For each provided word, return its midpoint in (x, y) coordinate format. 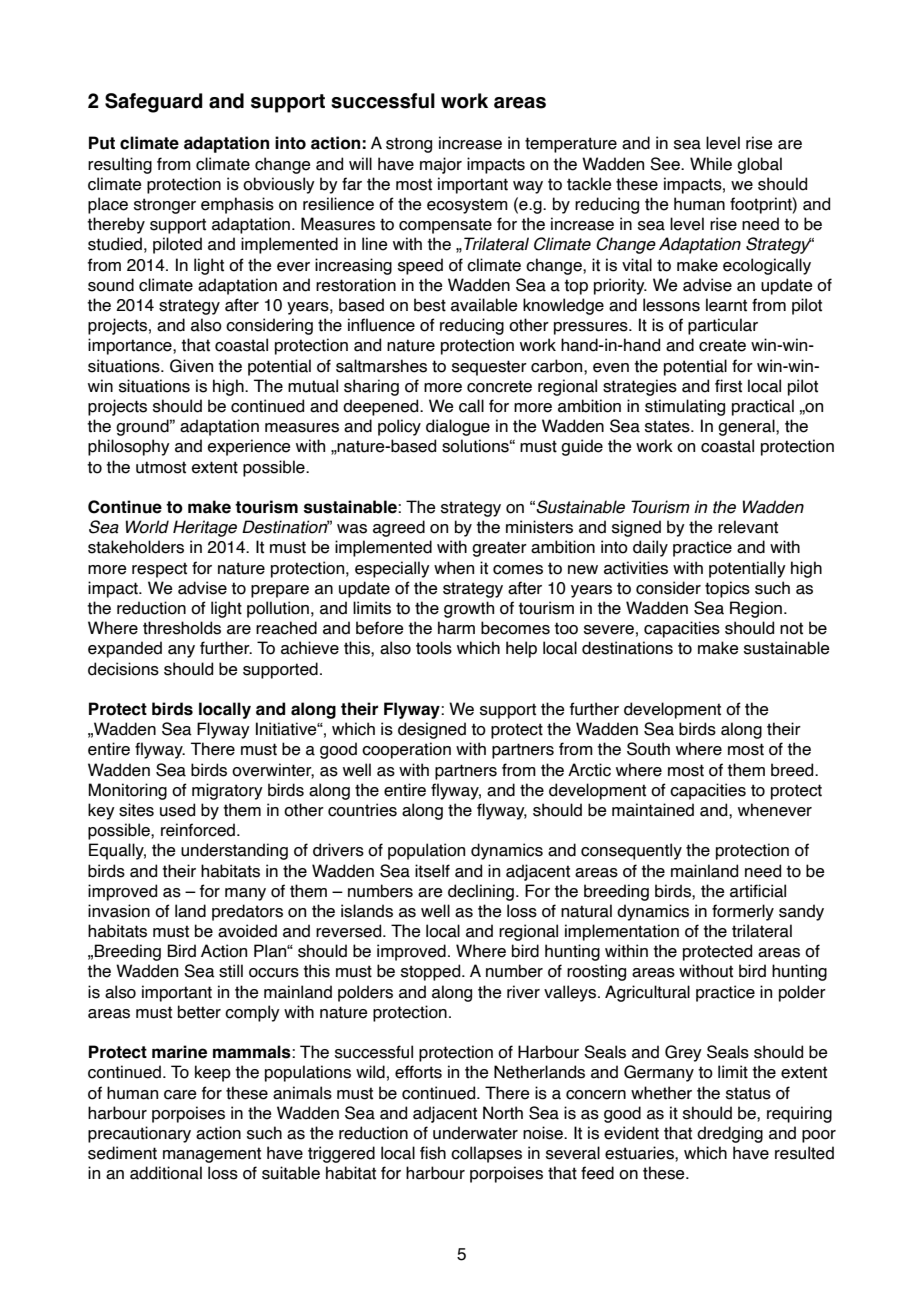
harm (456, 628)
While (711, 164)
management (212, 1155)
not (791, 628)
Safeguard (154, 103)
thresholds (182, 628)
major (441, 165)
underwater (475, 1133)
